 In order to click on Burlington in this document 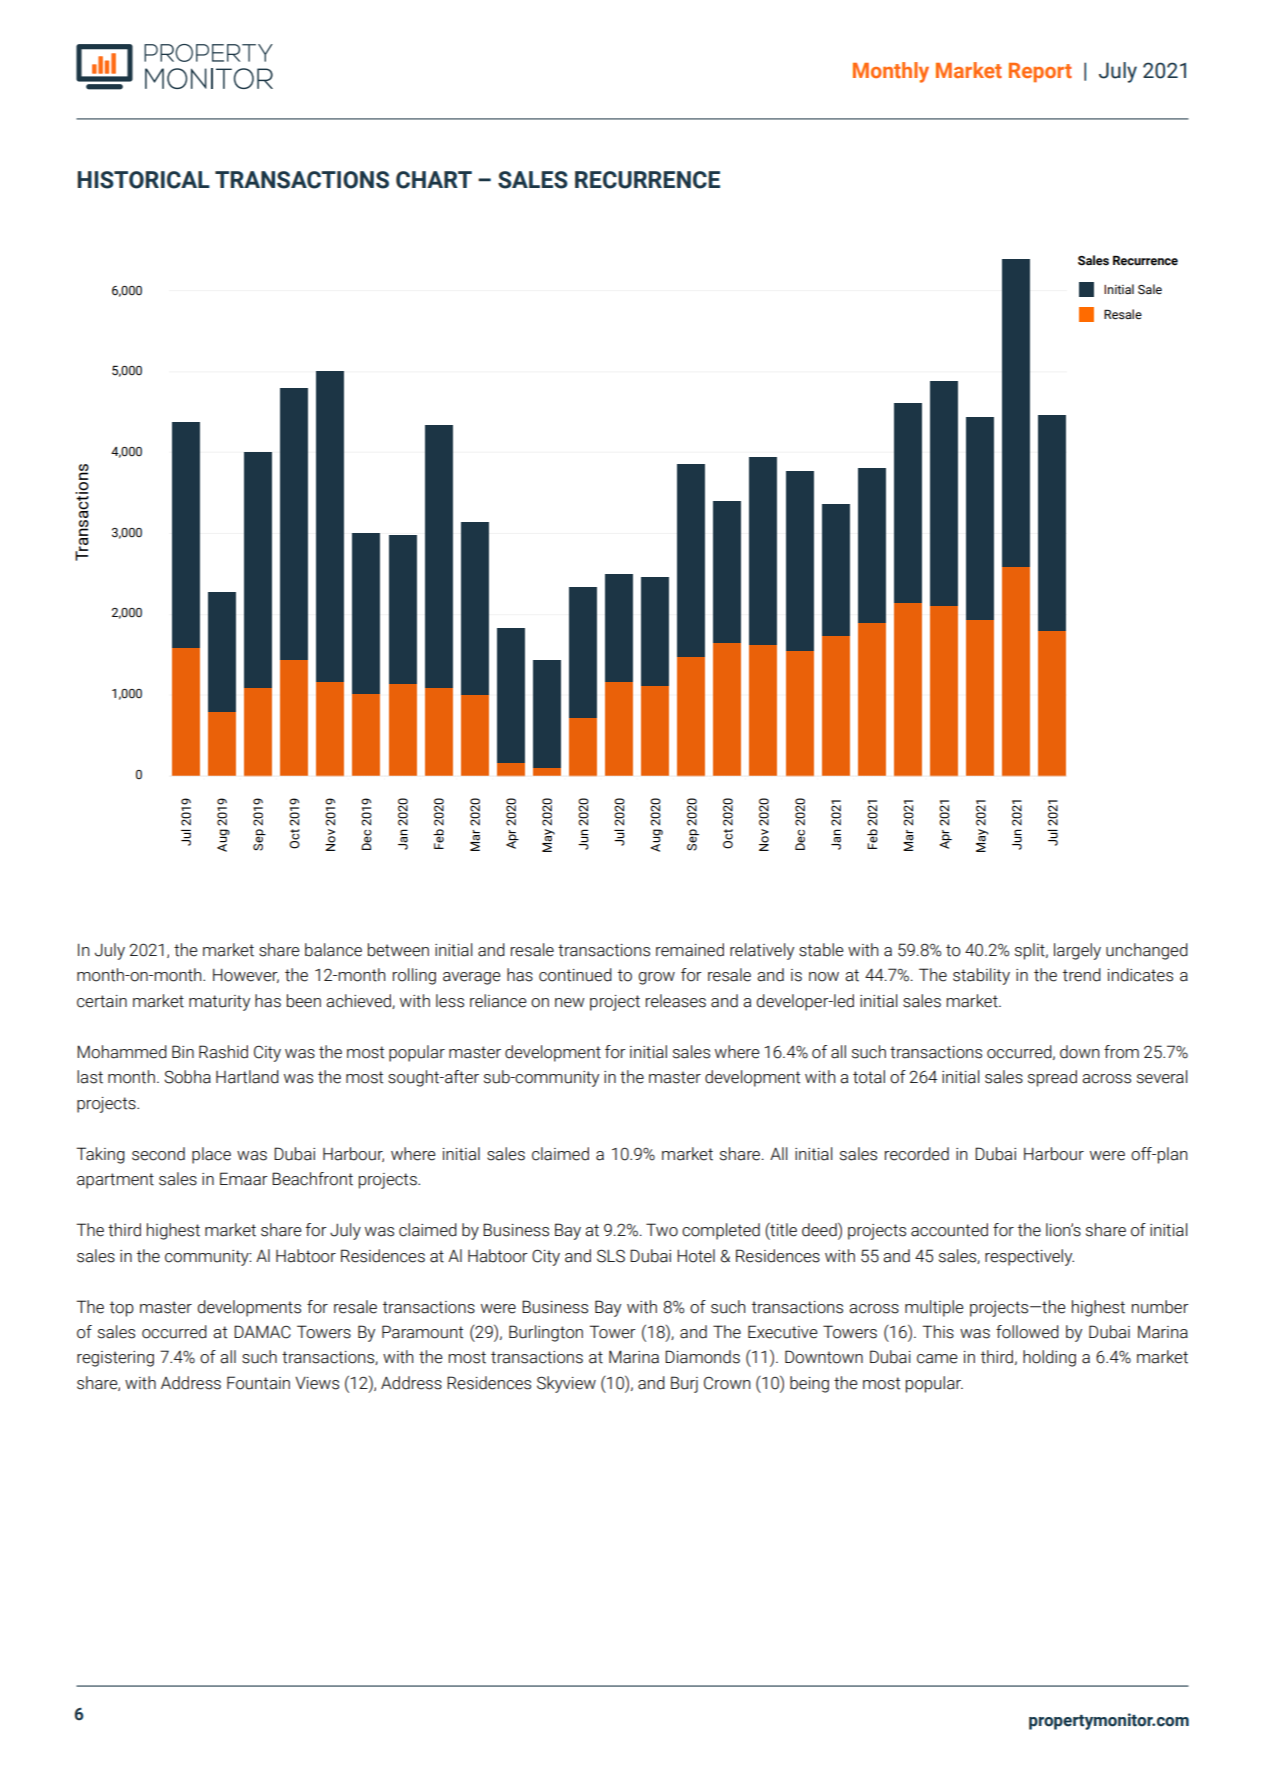, I will do `click(546, 1333)`.
